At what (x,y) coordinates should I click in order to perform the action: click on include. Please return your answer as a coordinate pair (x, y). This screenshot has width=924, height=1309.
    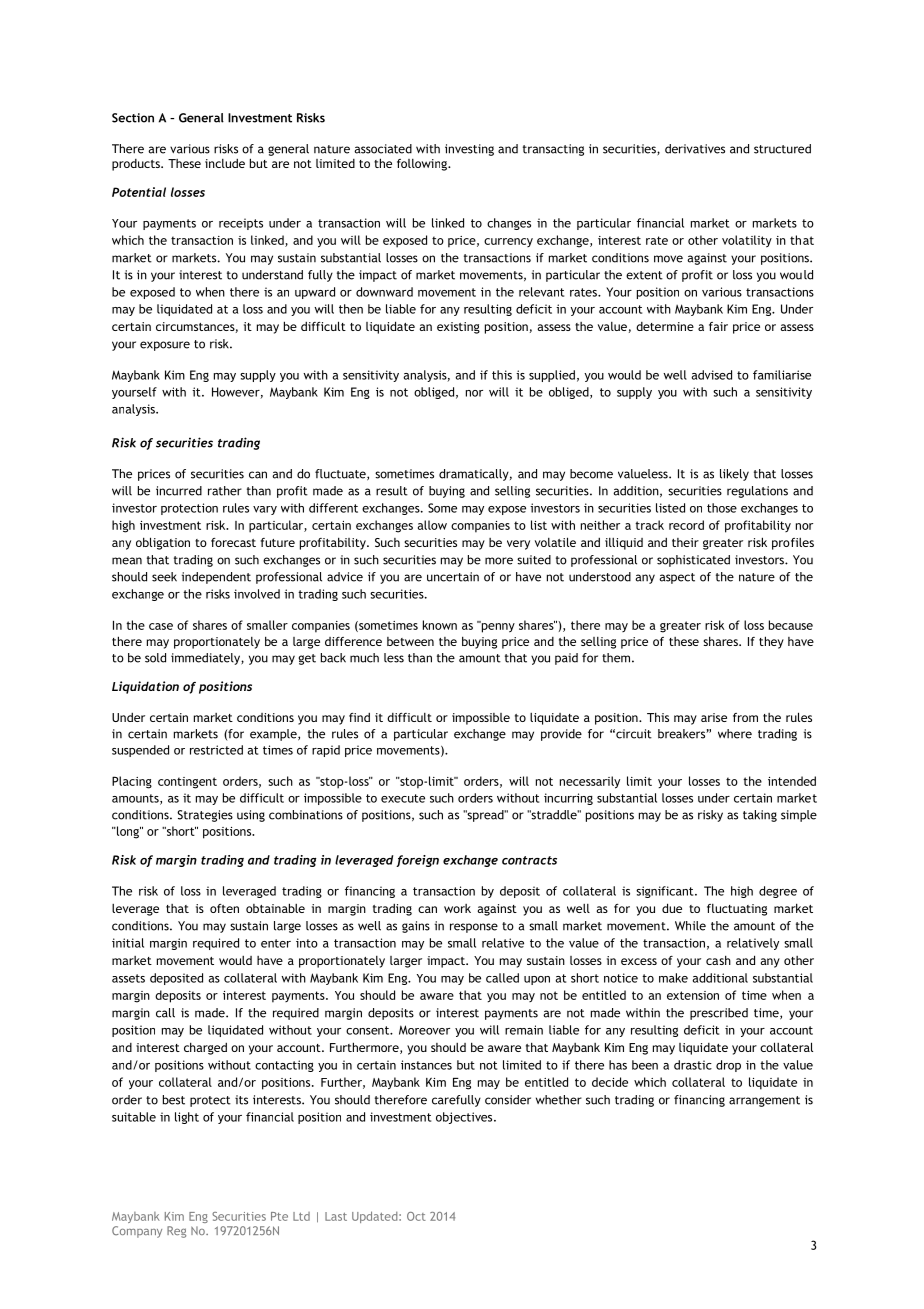
    Looking at the image, I should click on (225, 163).
